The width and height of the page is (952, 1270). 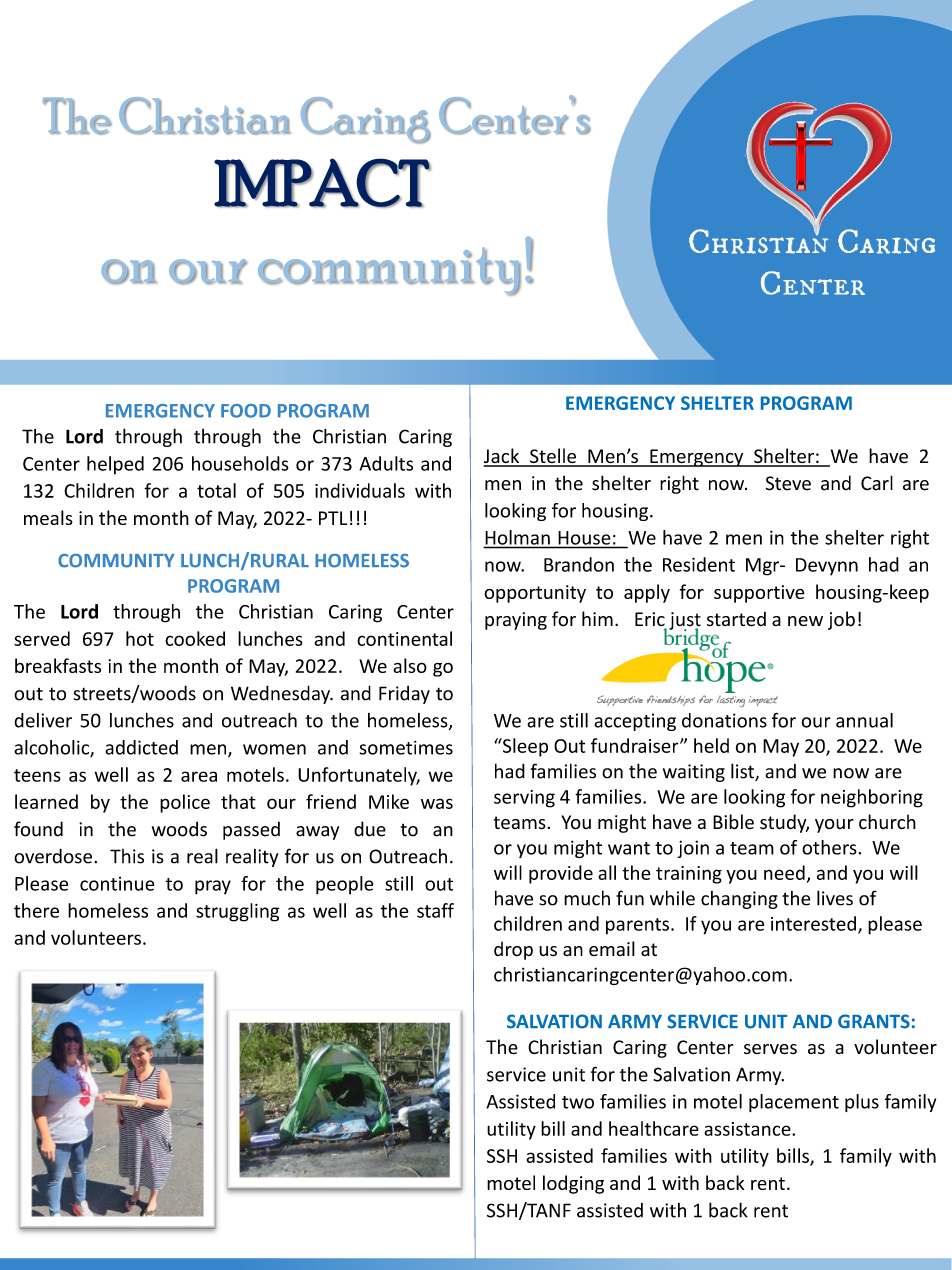 I want to click on also, so click(x=410, y=665).
